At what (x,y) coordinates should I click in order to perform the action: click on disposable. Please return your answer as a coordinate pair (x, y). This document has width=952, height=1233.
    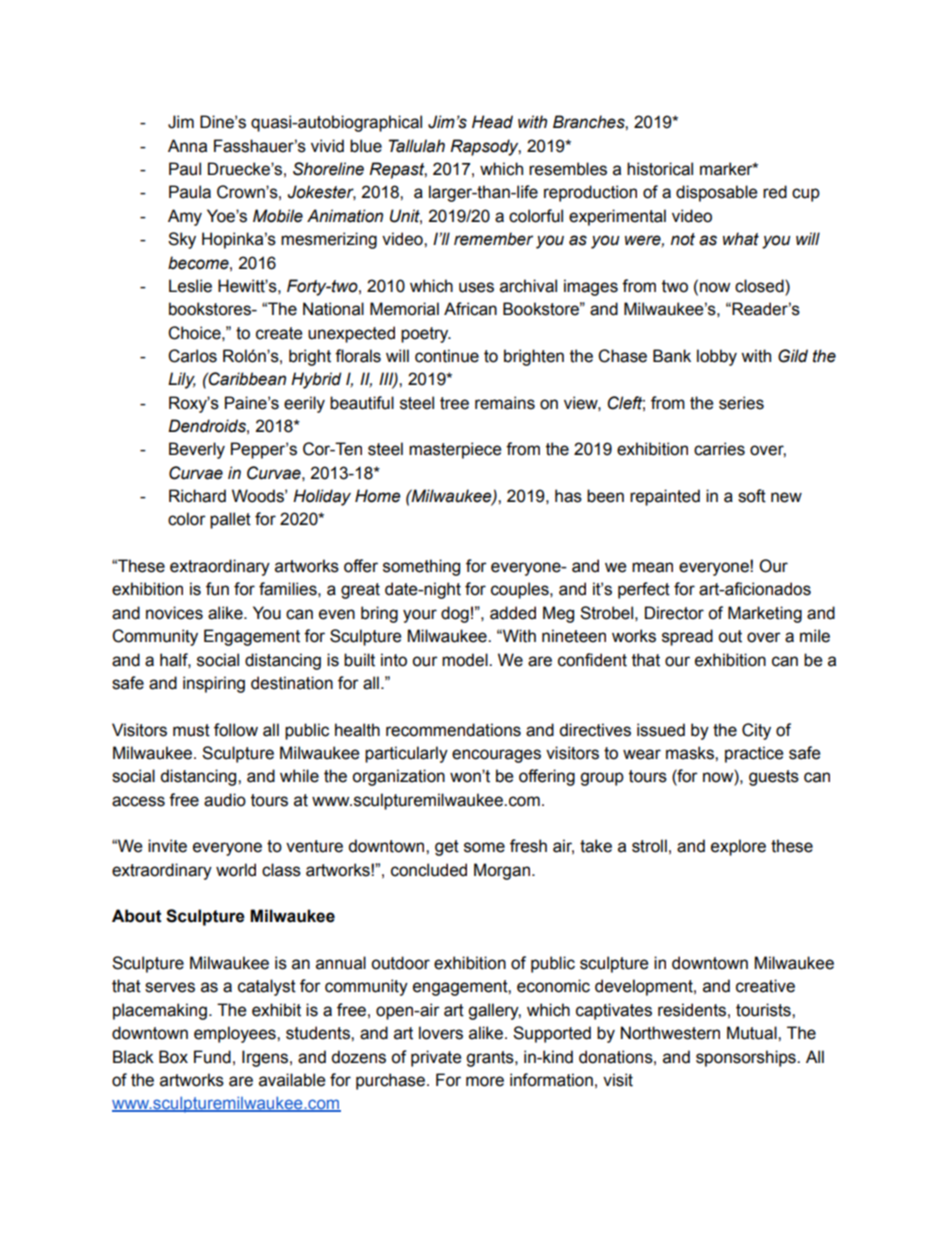
    Looking at the image, I should click on (716, 193).
